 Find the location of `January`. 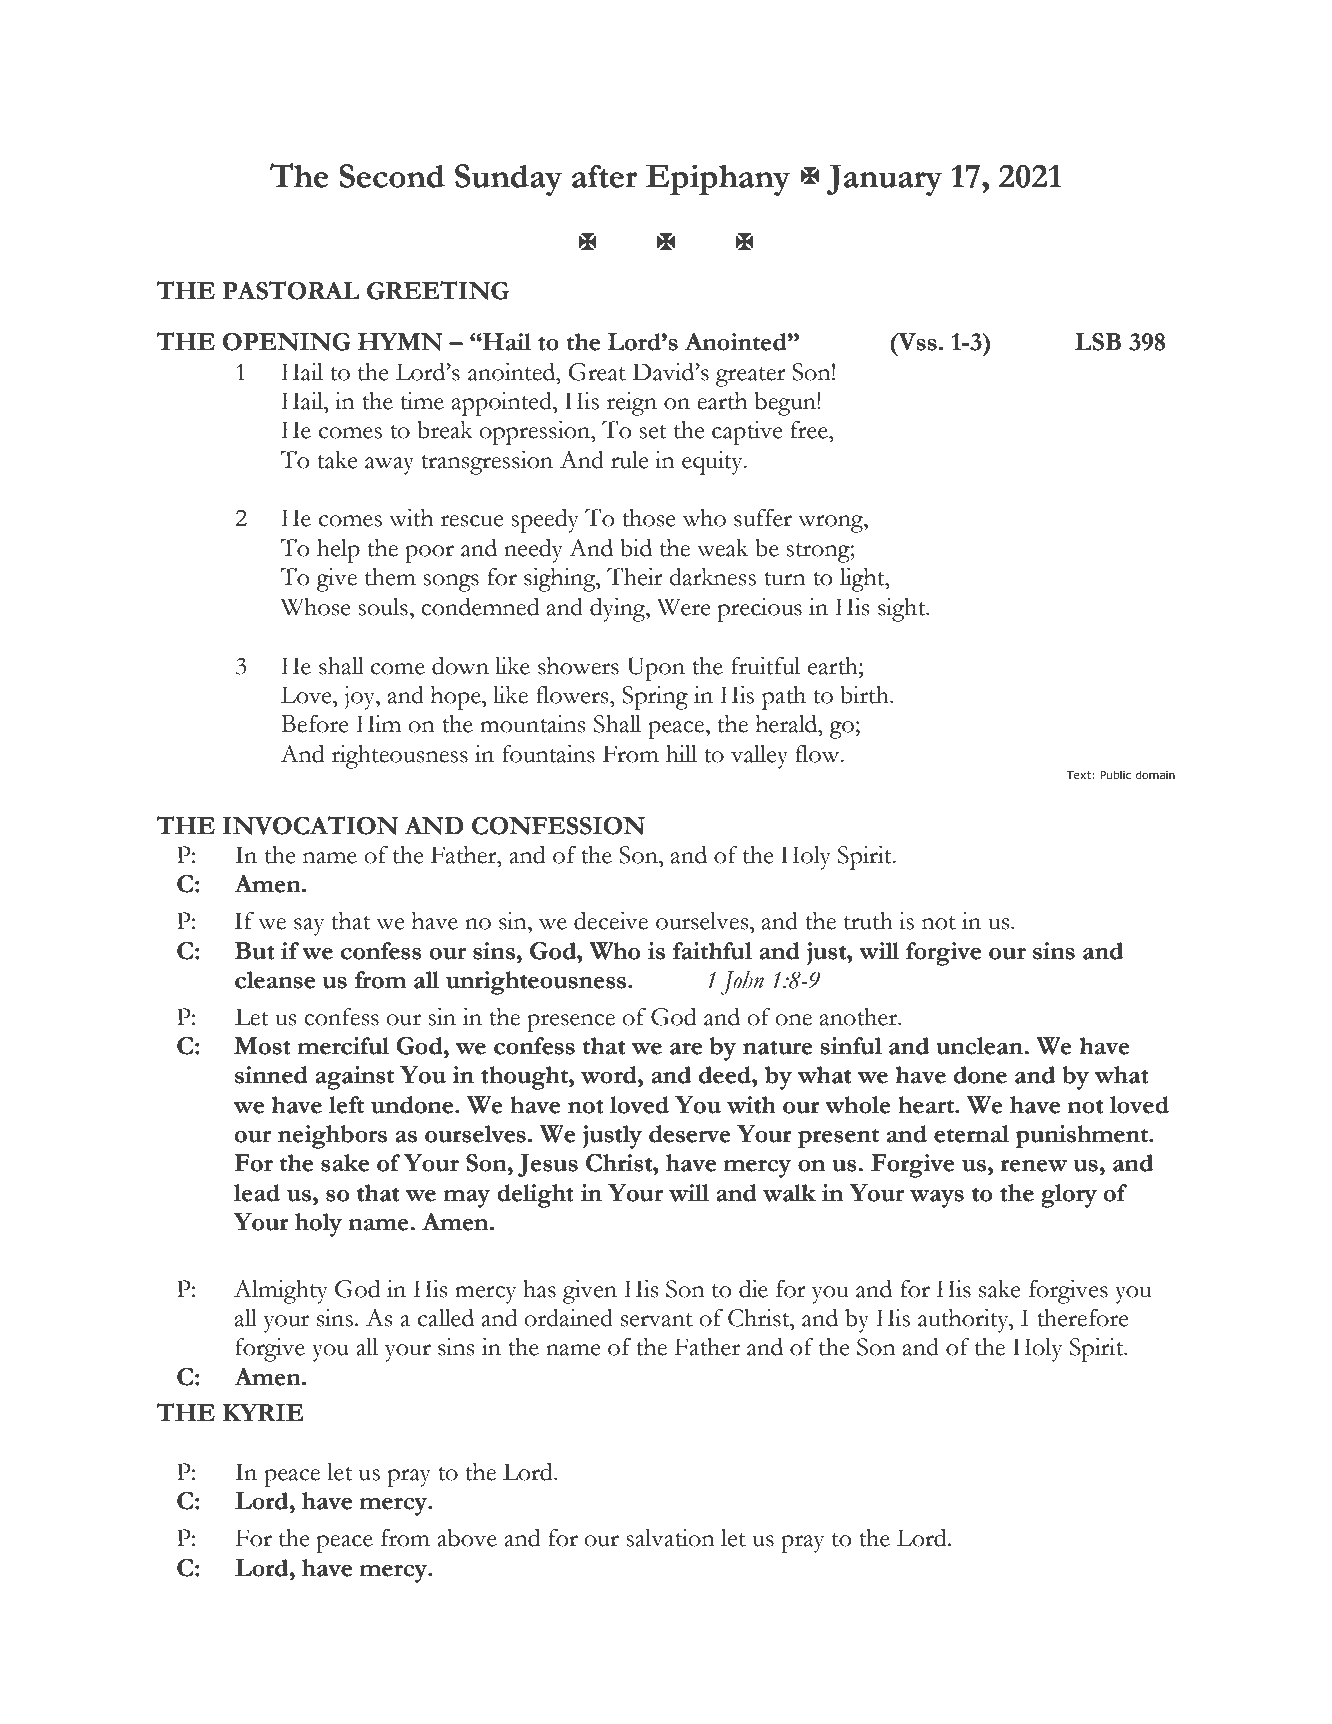

January is located at coordinates (884, 180).
